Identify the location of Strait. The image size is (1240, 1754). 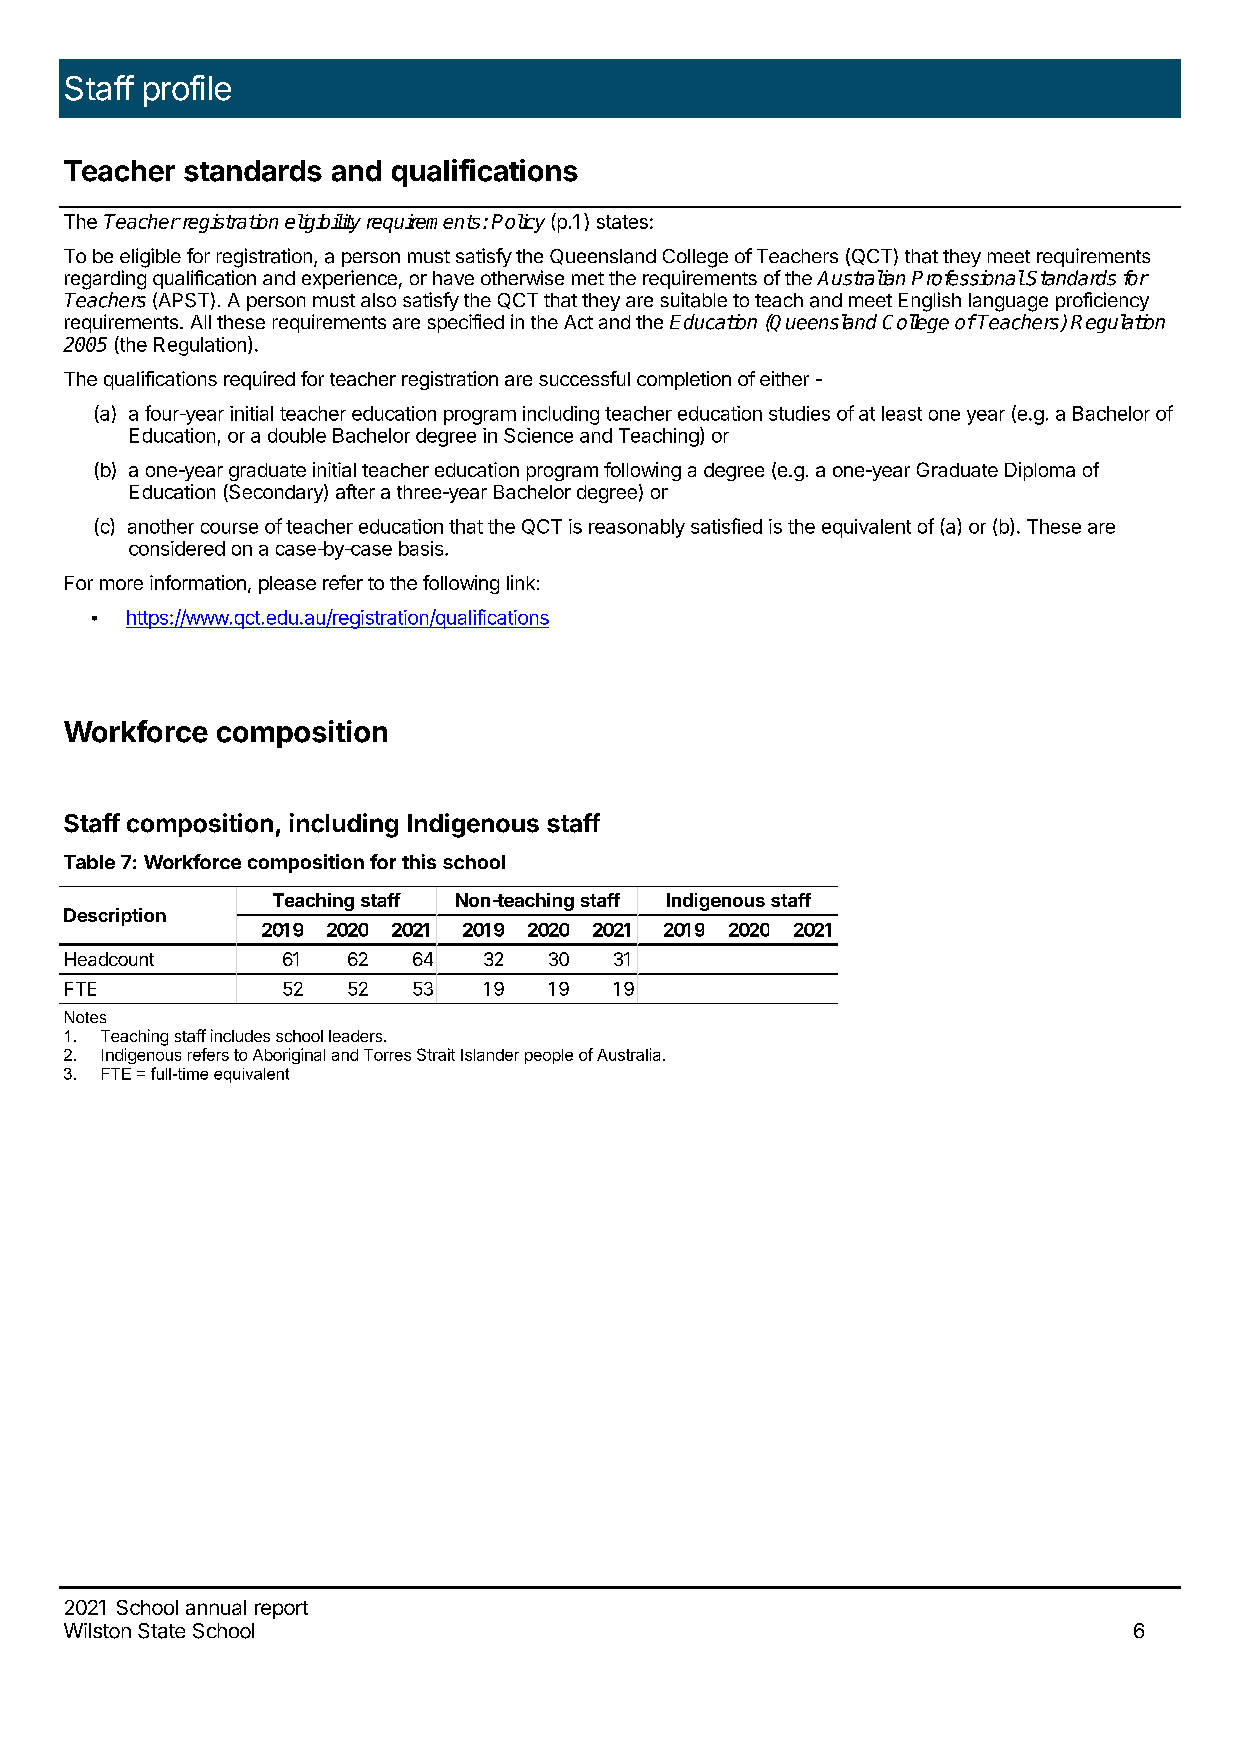
(436, 1054).
